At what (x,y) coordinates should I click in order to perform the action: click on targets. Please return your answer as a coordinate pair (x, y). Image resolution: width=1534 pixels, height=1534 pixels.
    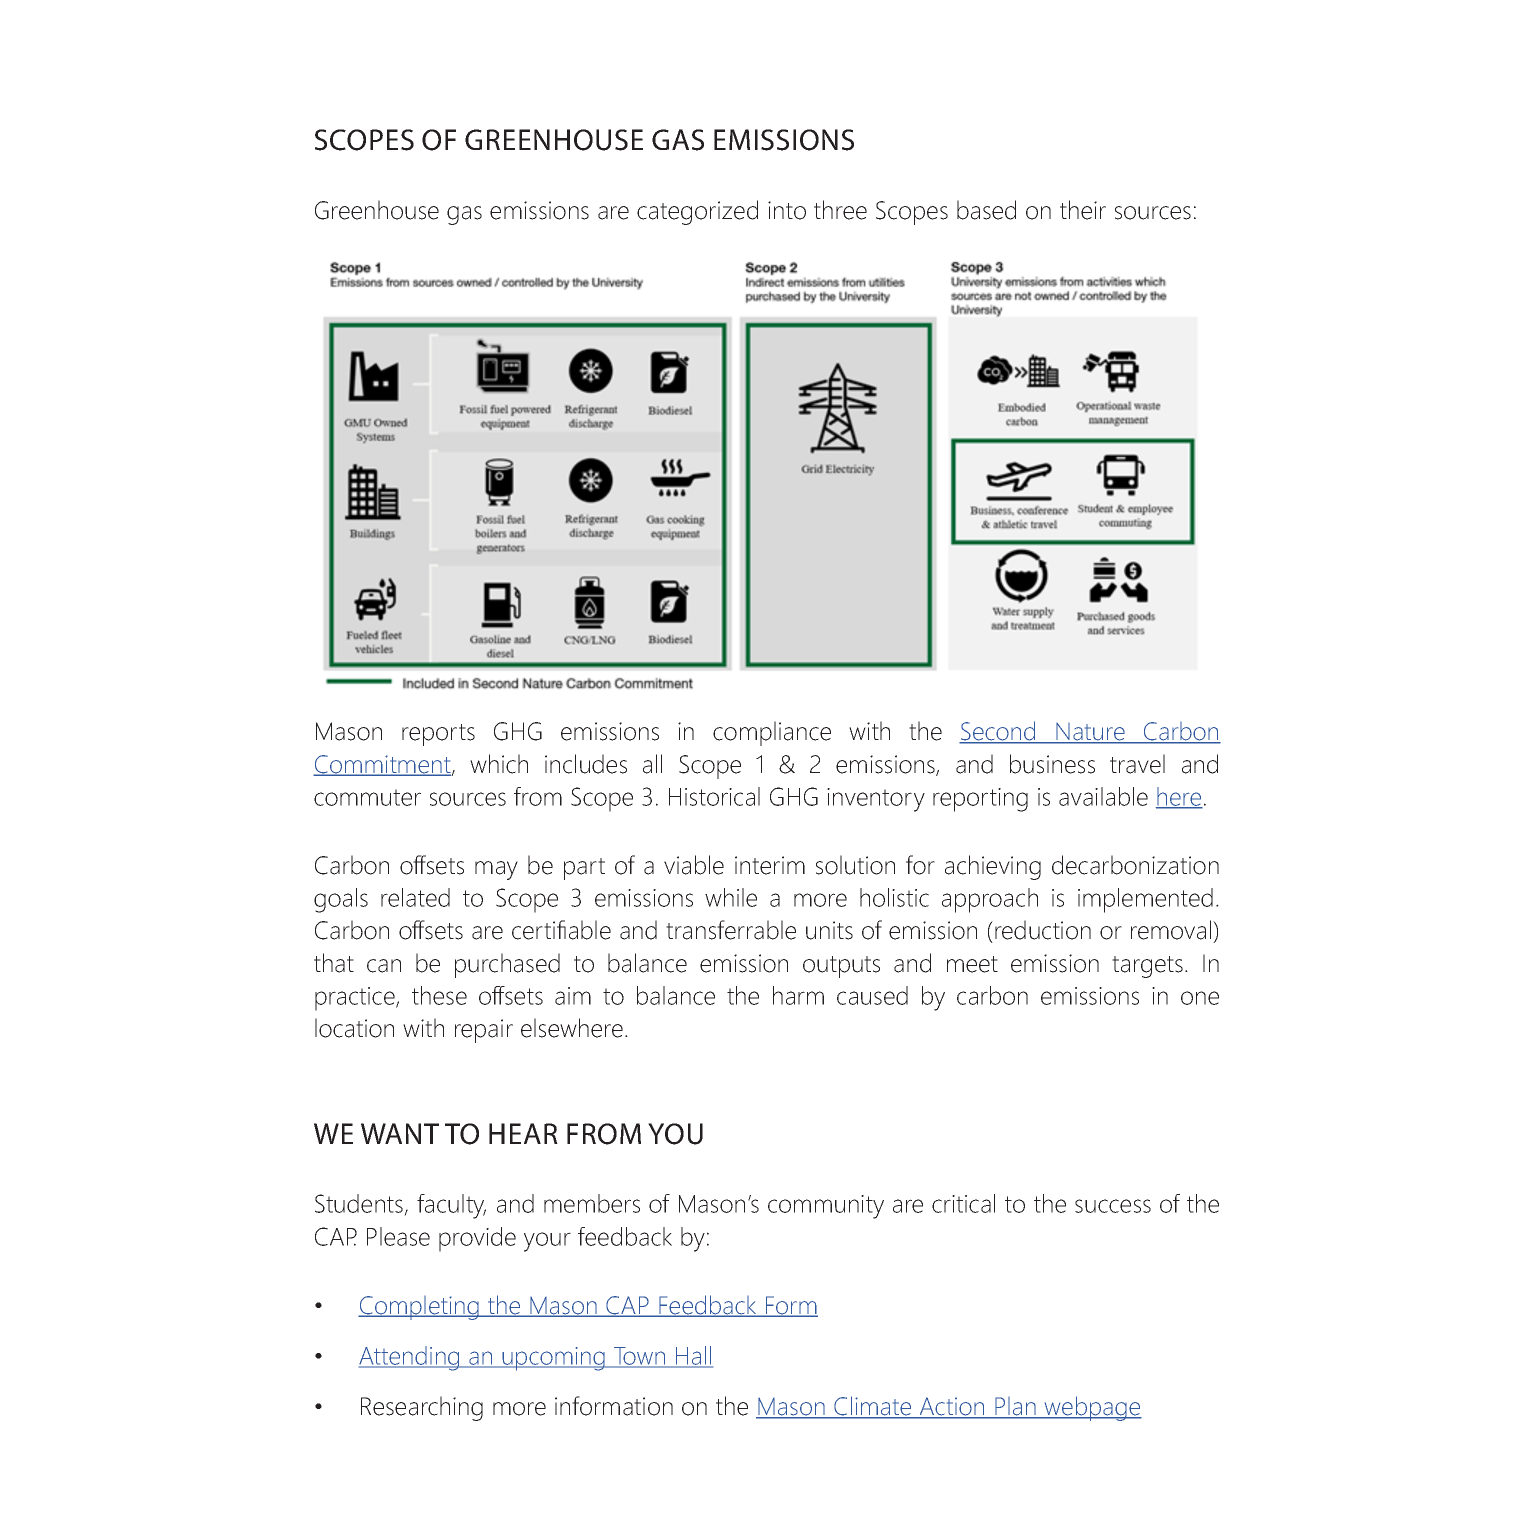
    Looking at the image, I should click on (1147, 967).
